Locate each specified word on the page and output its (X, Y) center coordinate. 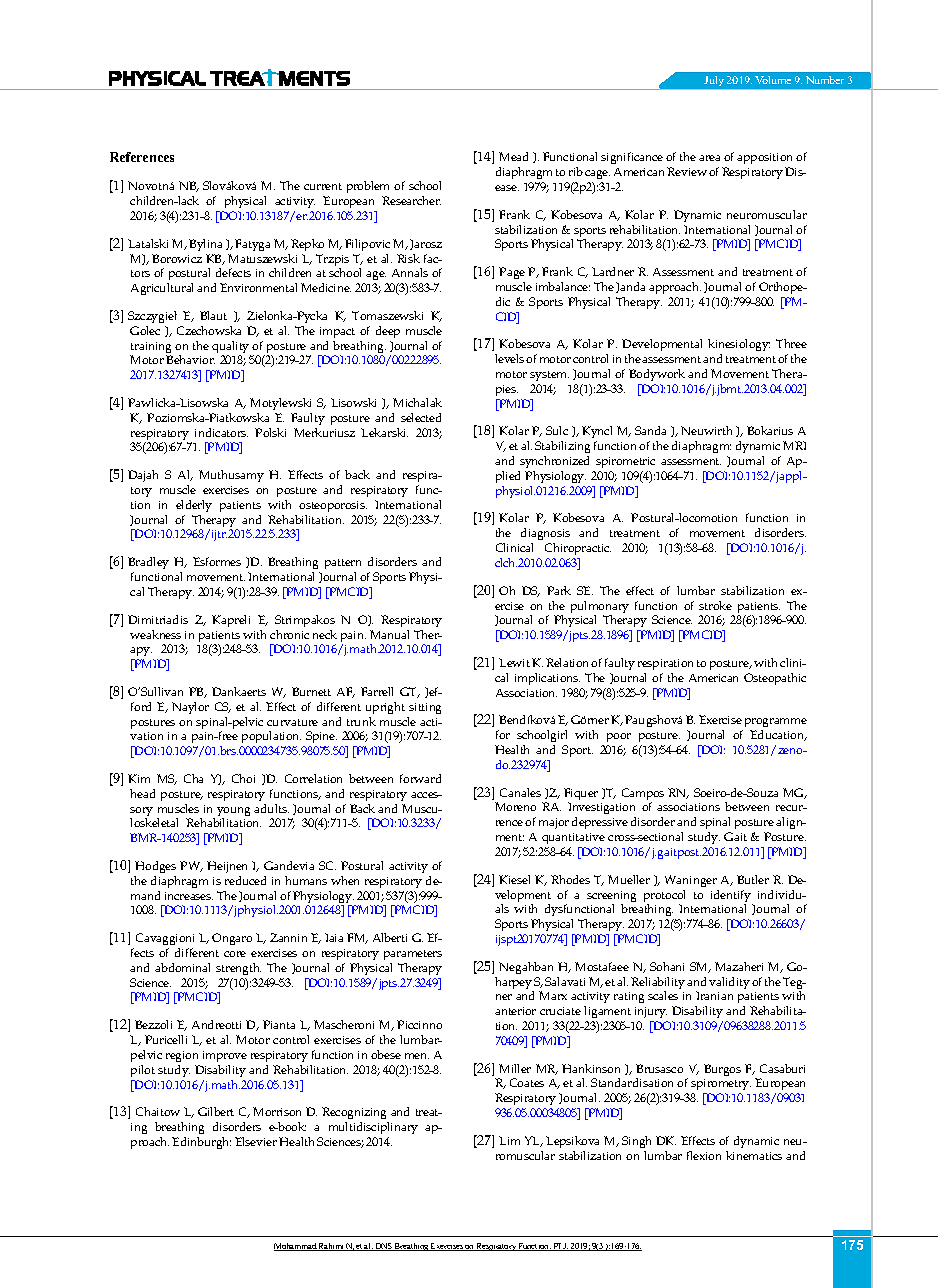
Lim (509, 1140)
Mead (513, 156)
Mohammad (296, 1247)
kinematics (754, 1155)
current (323, 186)
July (714, 81)
